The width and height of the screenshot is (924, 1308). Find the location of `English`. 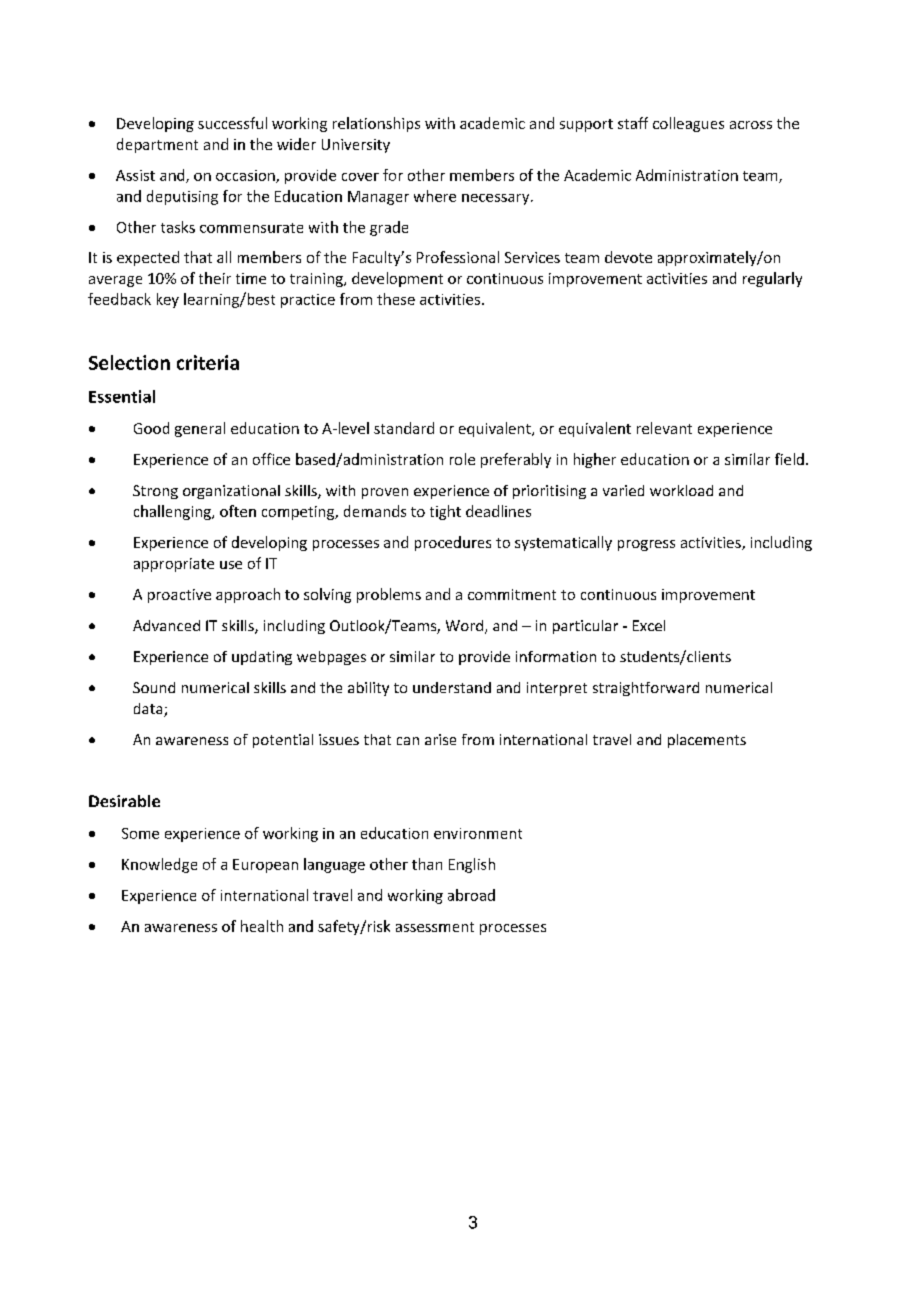

English is located at coordinates (472, 865).
